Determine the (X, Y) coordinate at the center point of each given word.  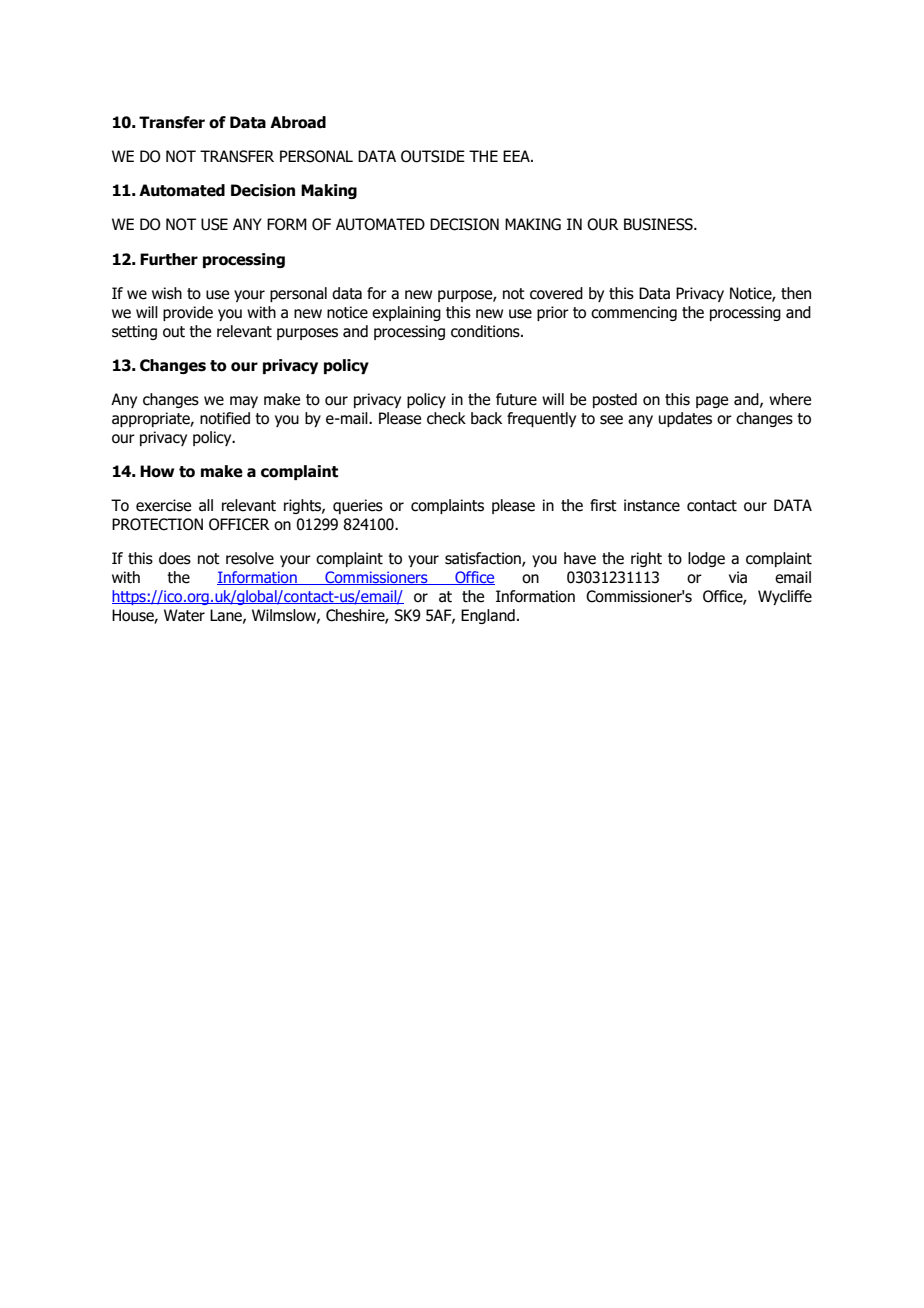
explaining (406, 313)
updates (685, 419)
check (446, 418)
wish (167, 293)
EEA (517, 156)
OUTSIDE (433, 156)
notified (225, 418)
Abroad (298, 122)
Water (184, 615)
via (738, 577)
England (488, 616)
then (796, 293)
